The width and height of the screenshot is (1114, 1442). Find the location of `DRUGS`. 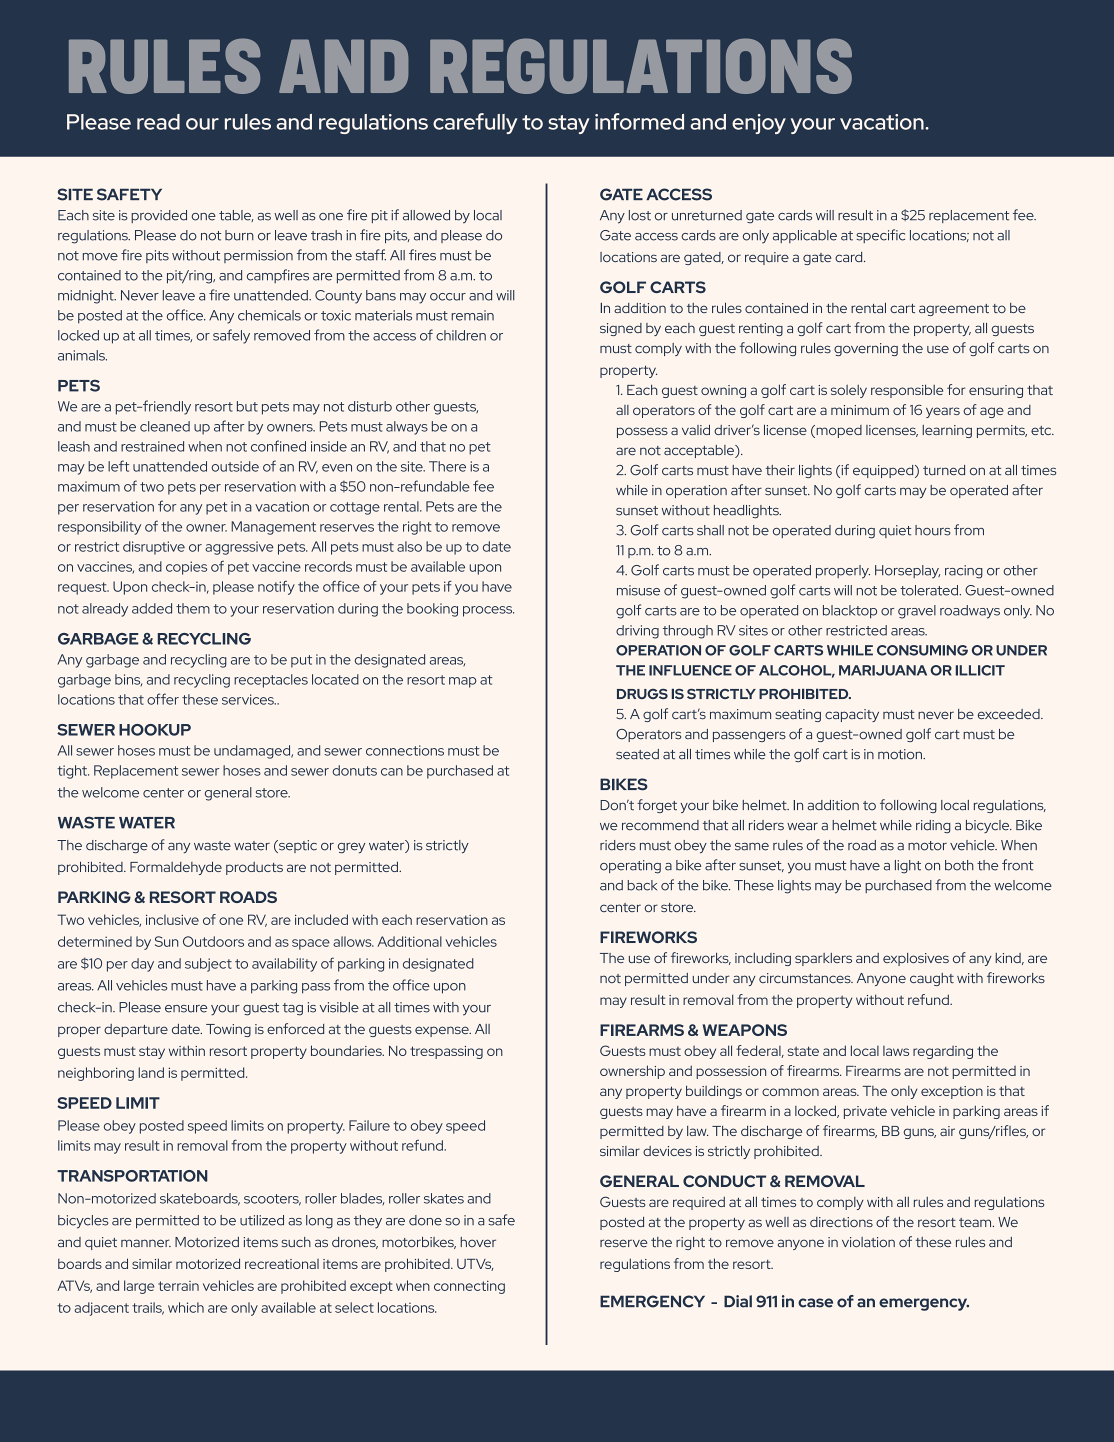

DRUGS is located at coordinates (642, 693).
